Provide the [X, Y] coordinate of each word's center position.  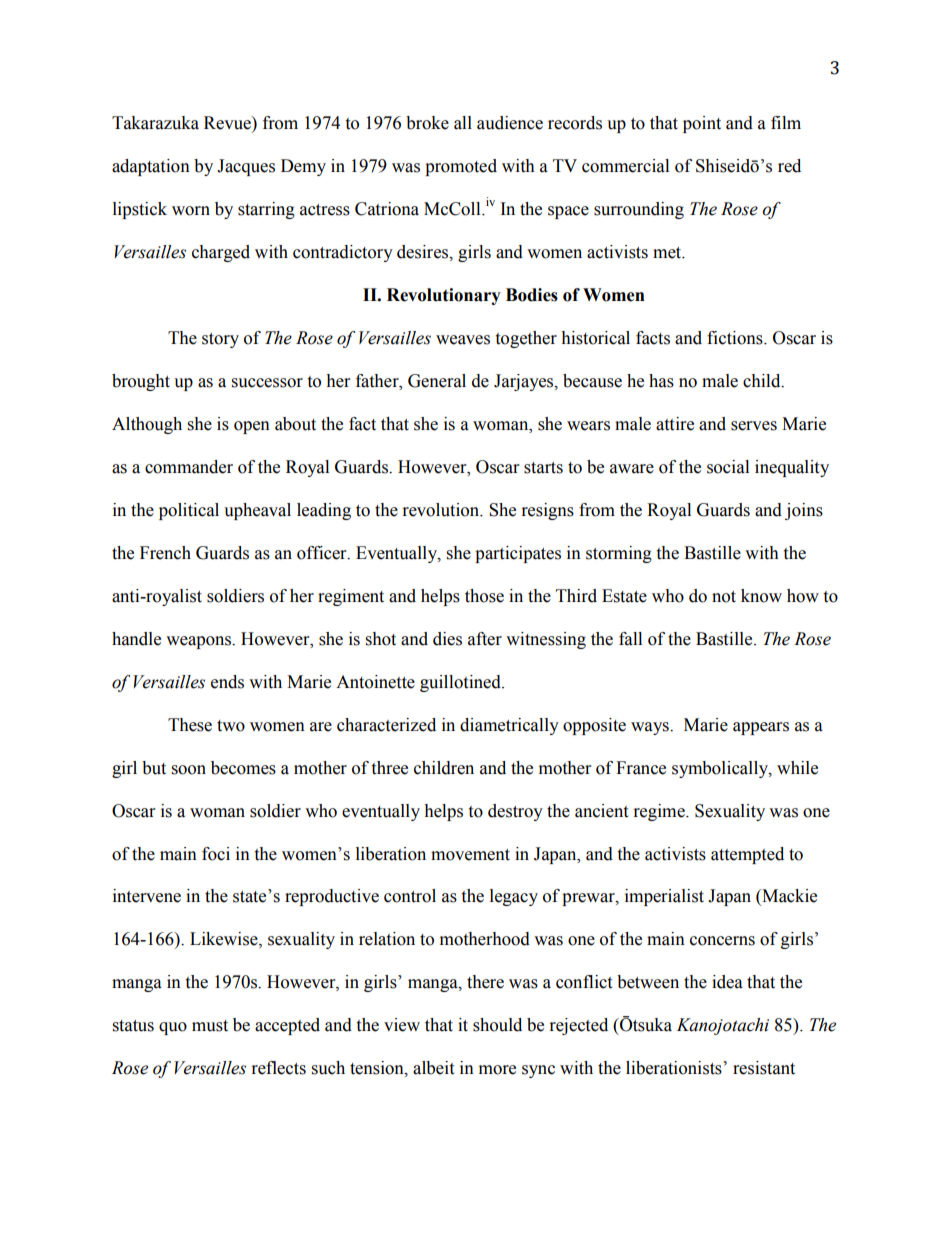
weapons [199, 642]
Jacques [246, 167]
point [702, 124]
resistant [764, 1068]
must [210, 1026]
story [220, 340]
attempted [747, 855]
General [437, 381]
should [497, 1025]
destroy [515, 812]
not [724, 597]
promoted [461, 167]
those [484, 596]
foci [216, 854]
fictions [736, 338]
